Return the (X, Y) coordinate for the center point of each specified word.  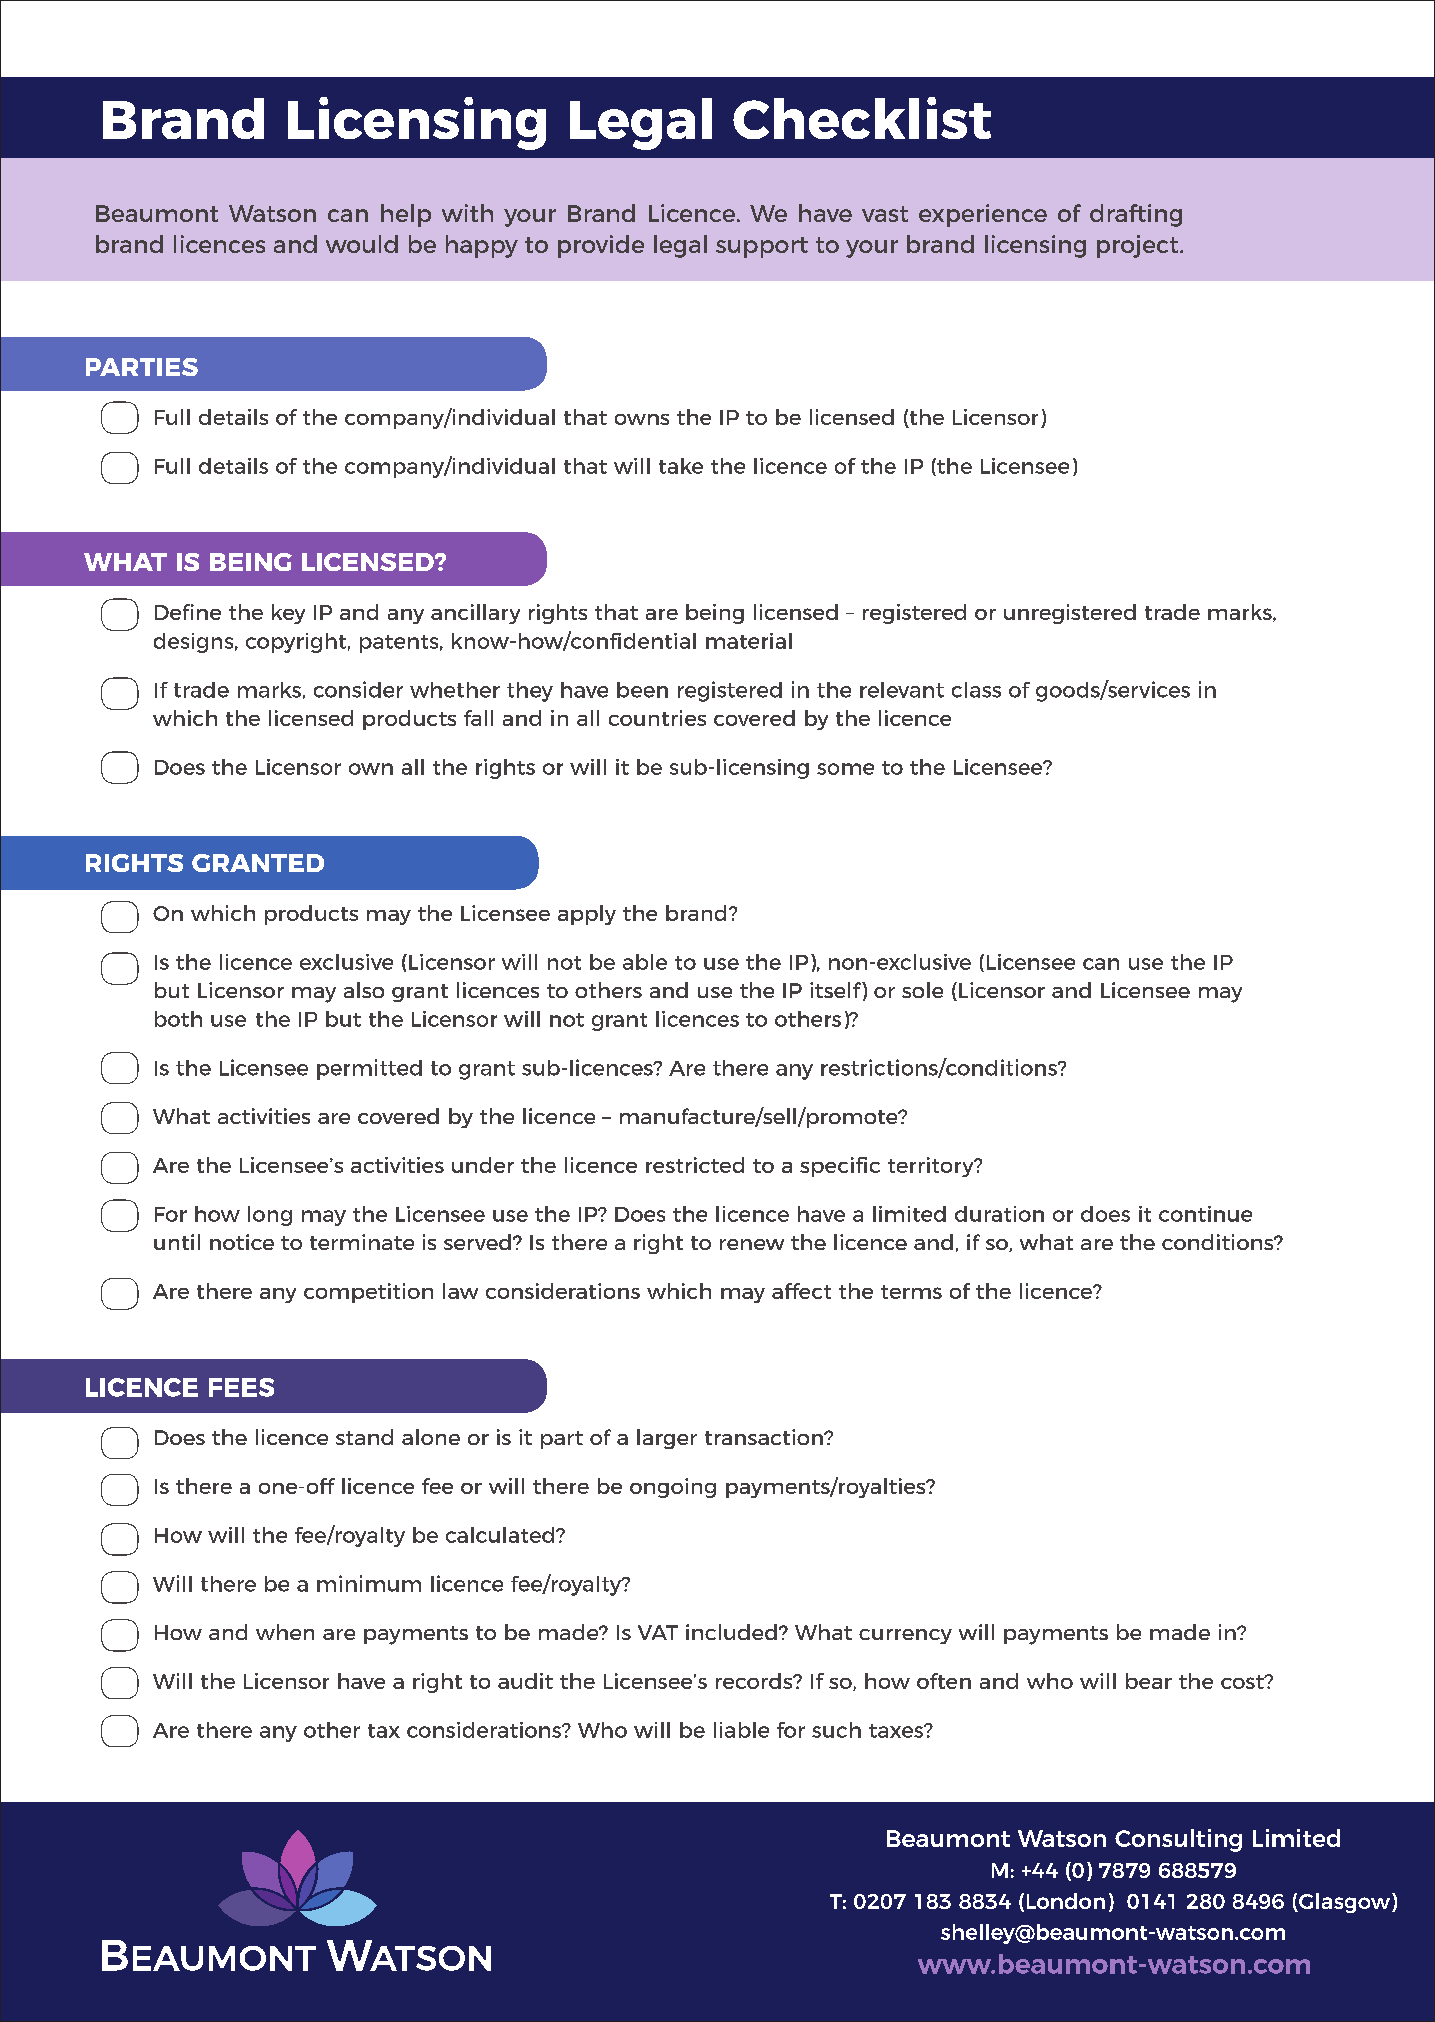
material (749, 641)
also (364, 990)
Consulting (1178, 1840)
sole (922, 990)
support (762, 247)
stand (364, 1437)
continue (1205, 1214)
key (288, 614)
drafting (1136, 215)
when (285, 1632)
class (976, 690)
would (362, 244)
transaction (765, 1437)
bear (1149, 1681)
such (836, 1730)
